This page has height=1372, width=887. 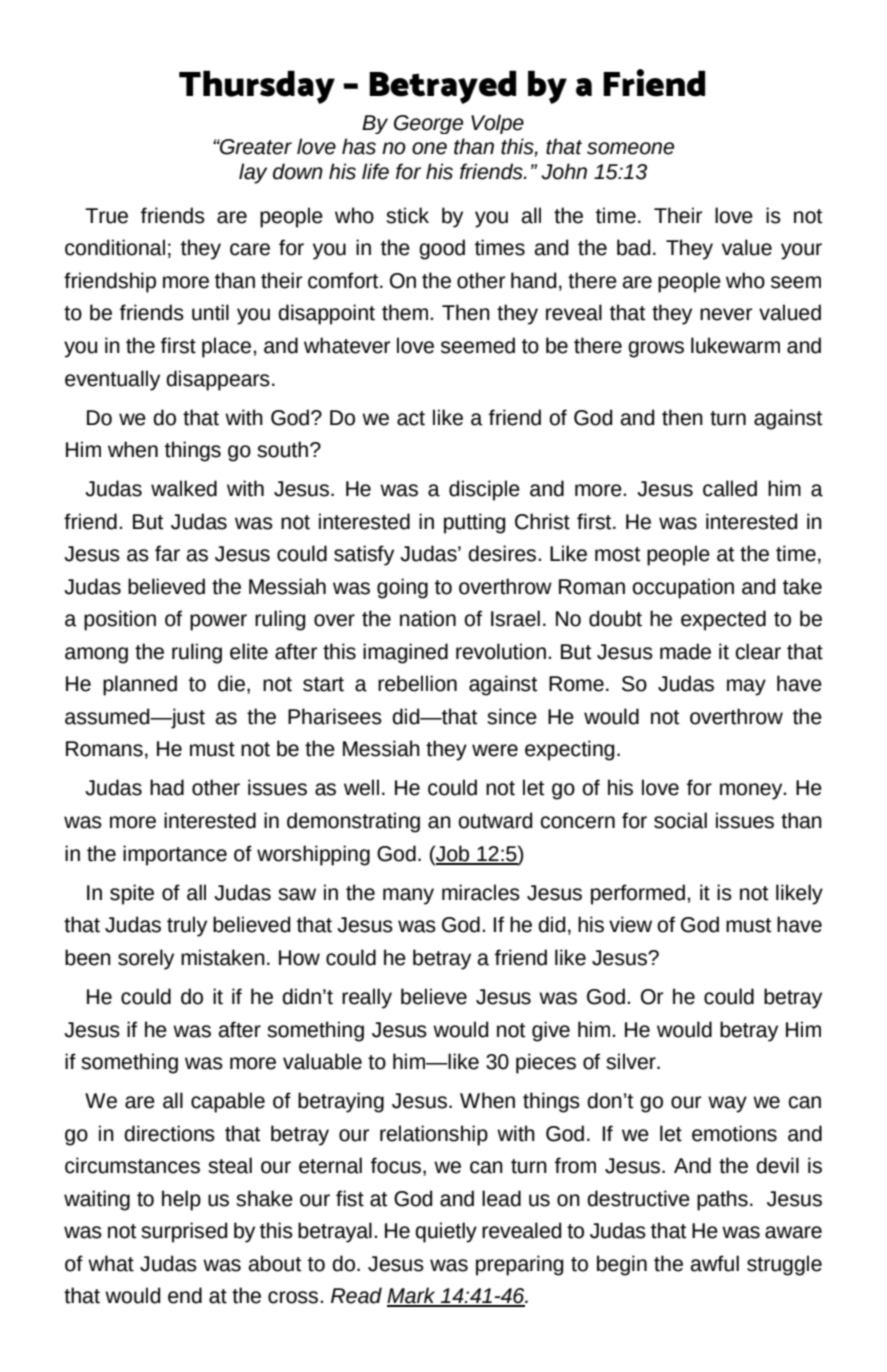 I want to click on rebellion, so click(x=417, y=683).
